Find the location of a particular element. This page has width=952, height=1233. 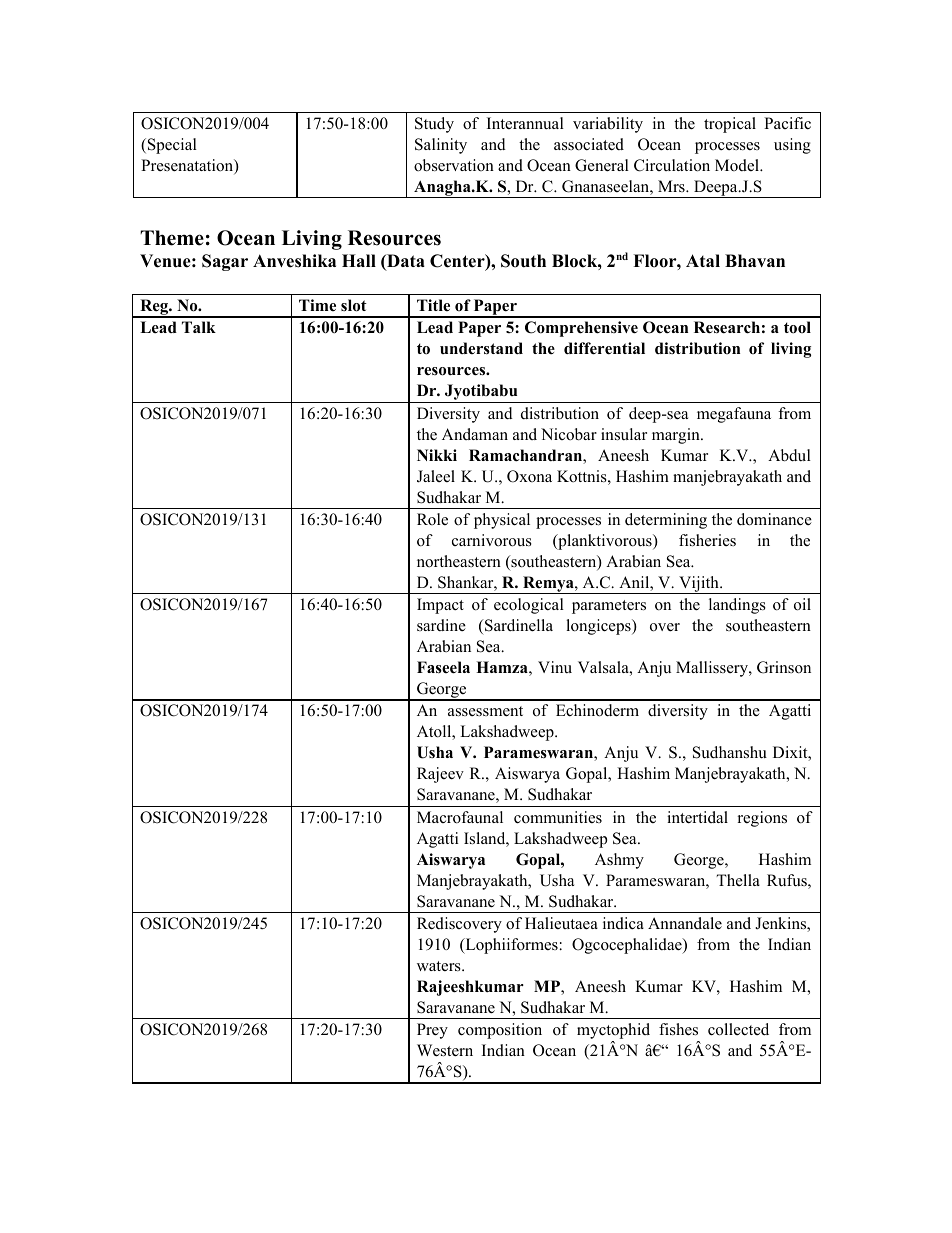

Special is located at coordinates (171, 146).
